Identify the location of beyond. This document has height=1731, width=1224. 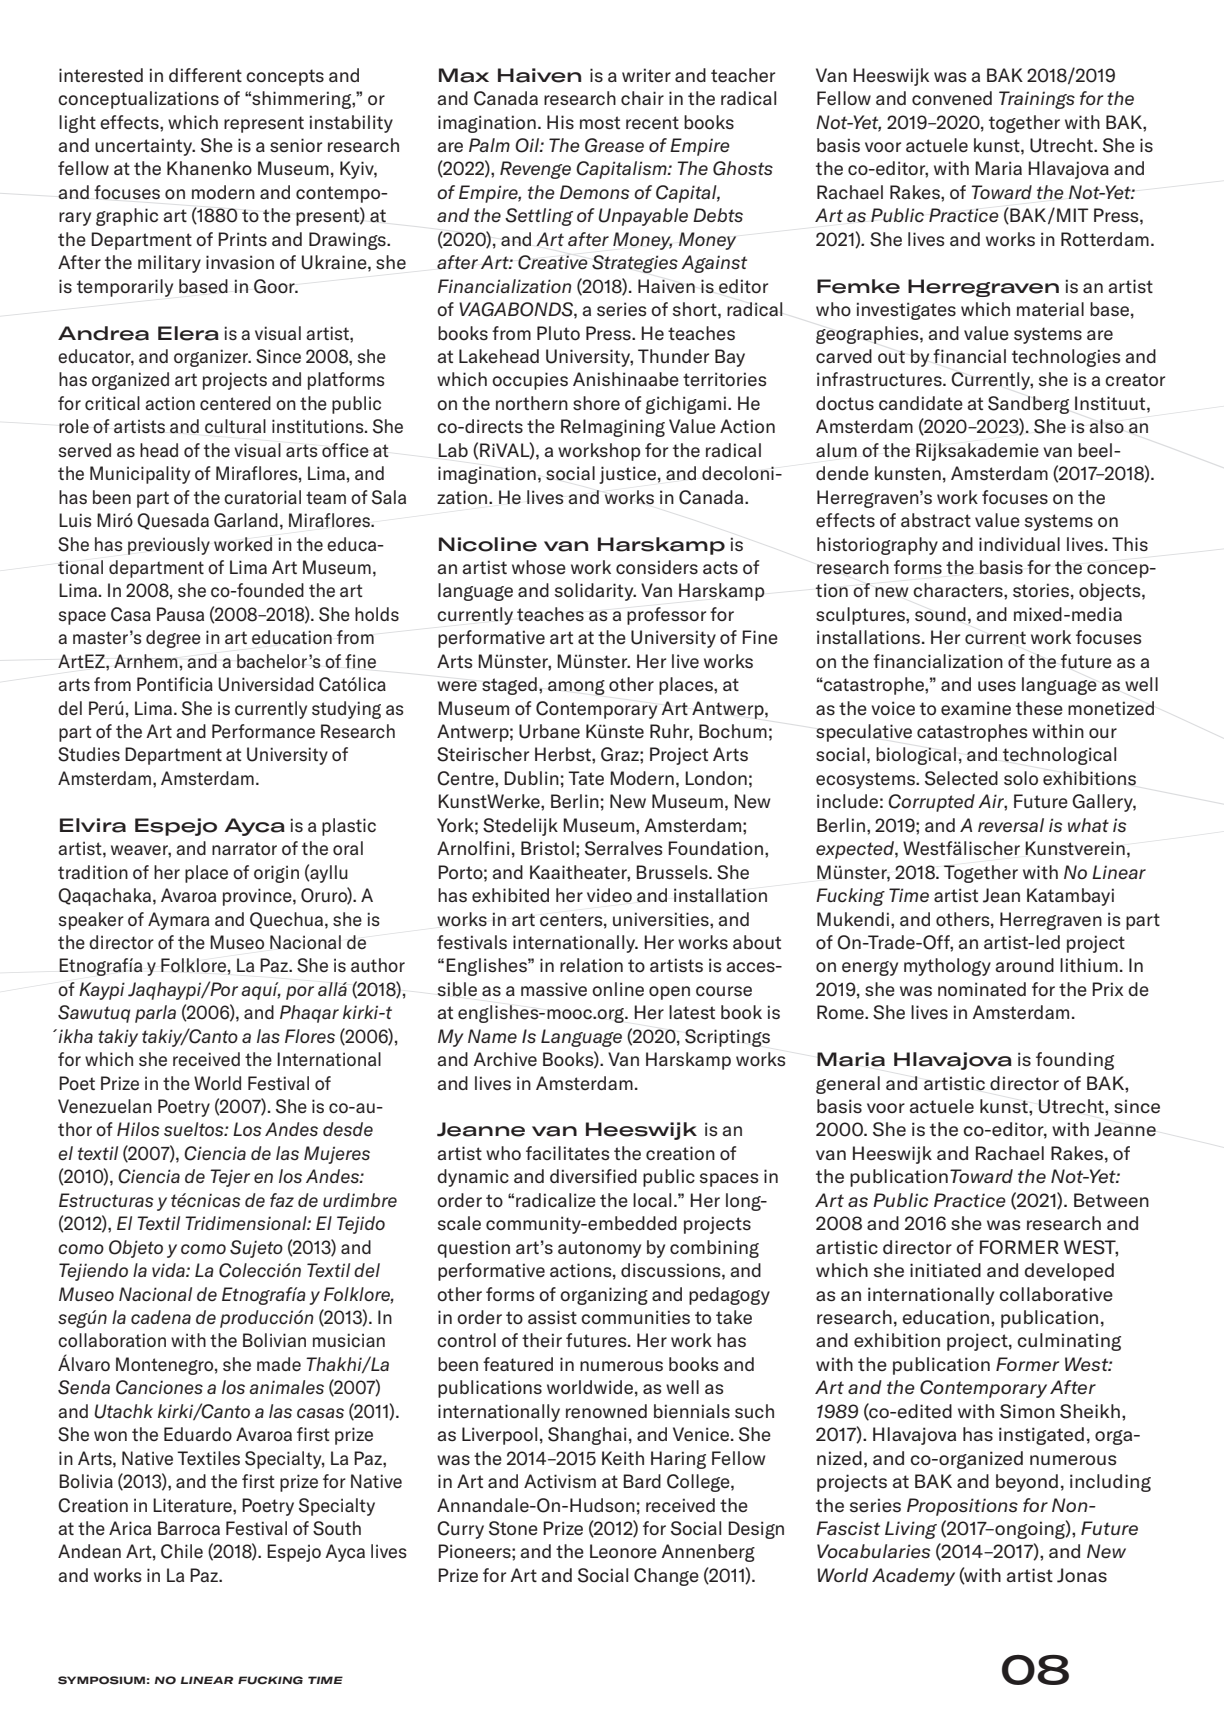
(1027, 1483).
